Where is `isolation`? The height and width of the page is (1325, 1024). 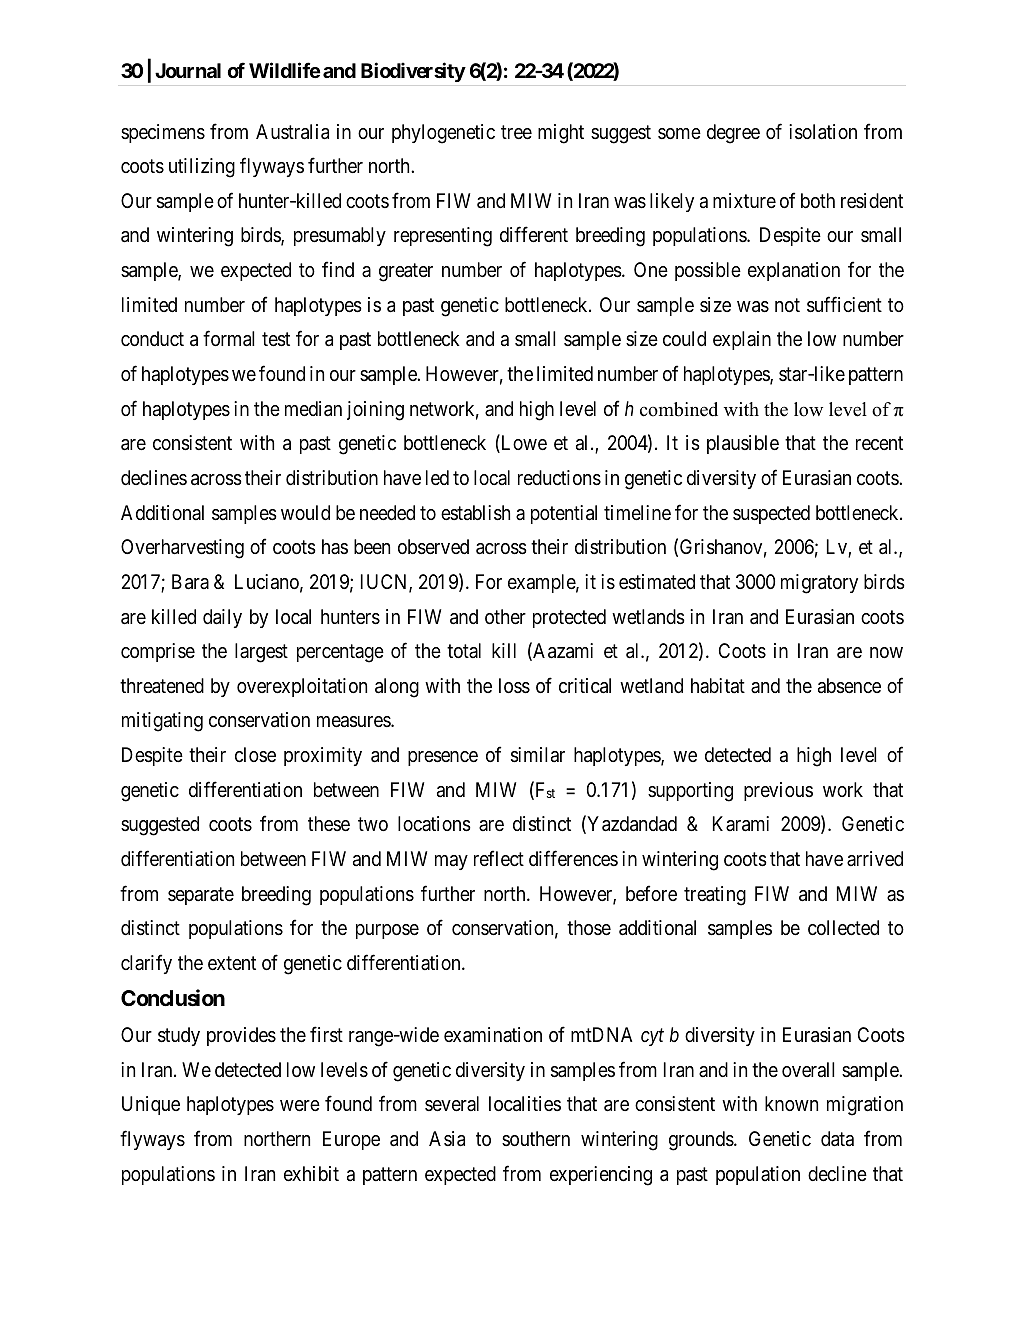 isolation is located at coordinates (823, 132).
